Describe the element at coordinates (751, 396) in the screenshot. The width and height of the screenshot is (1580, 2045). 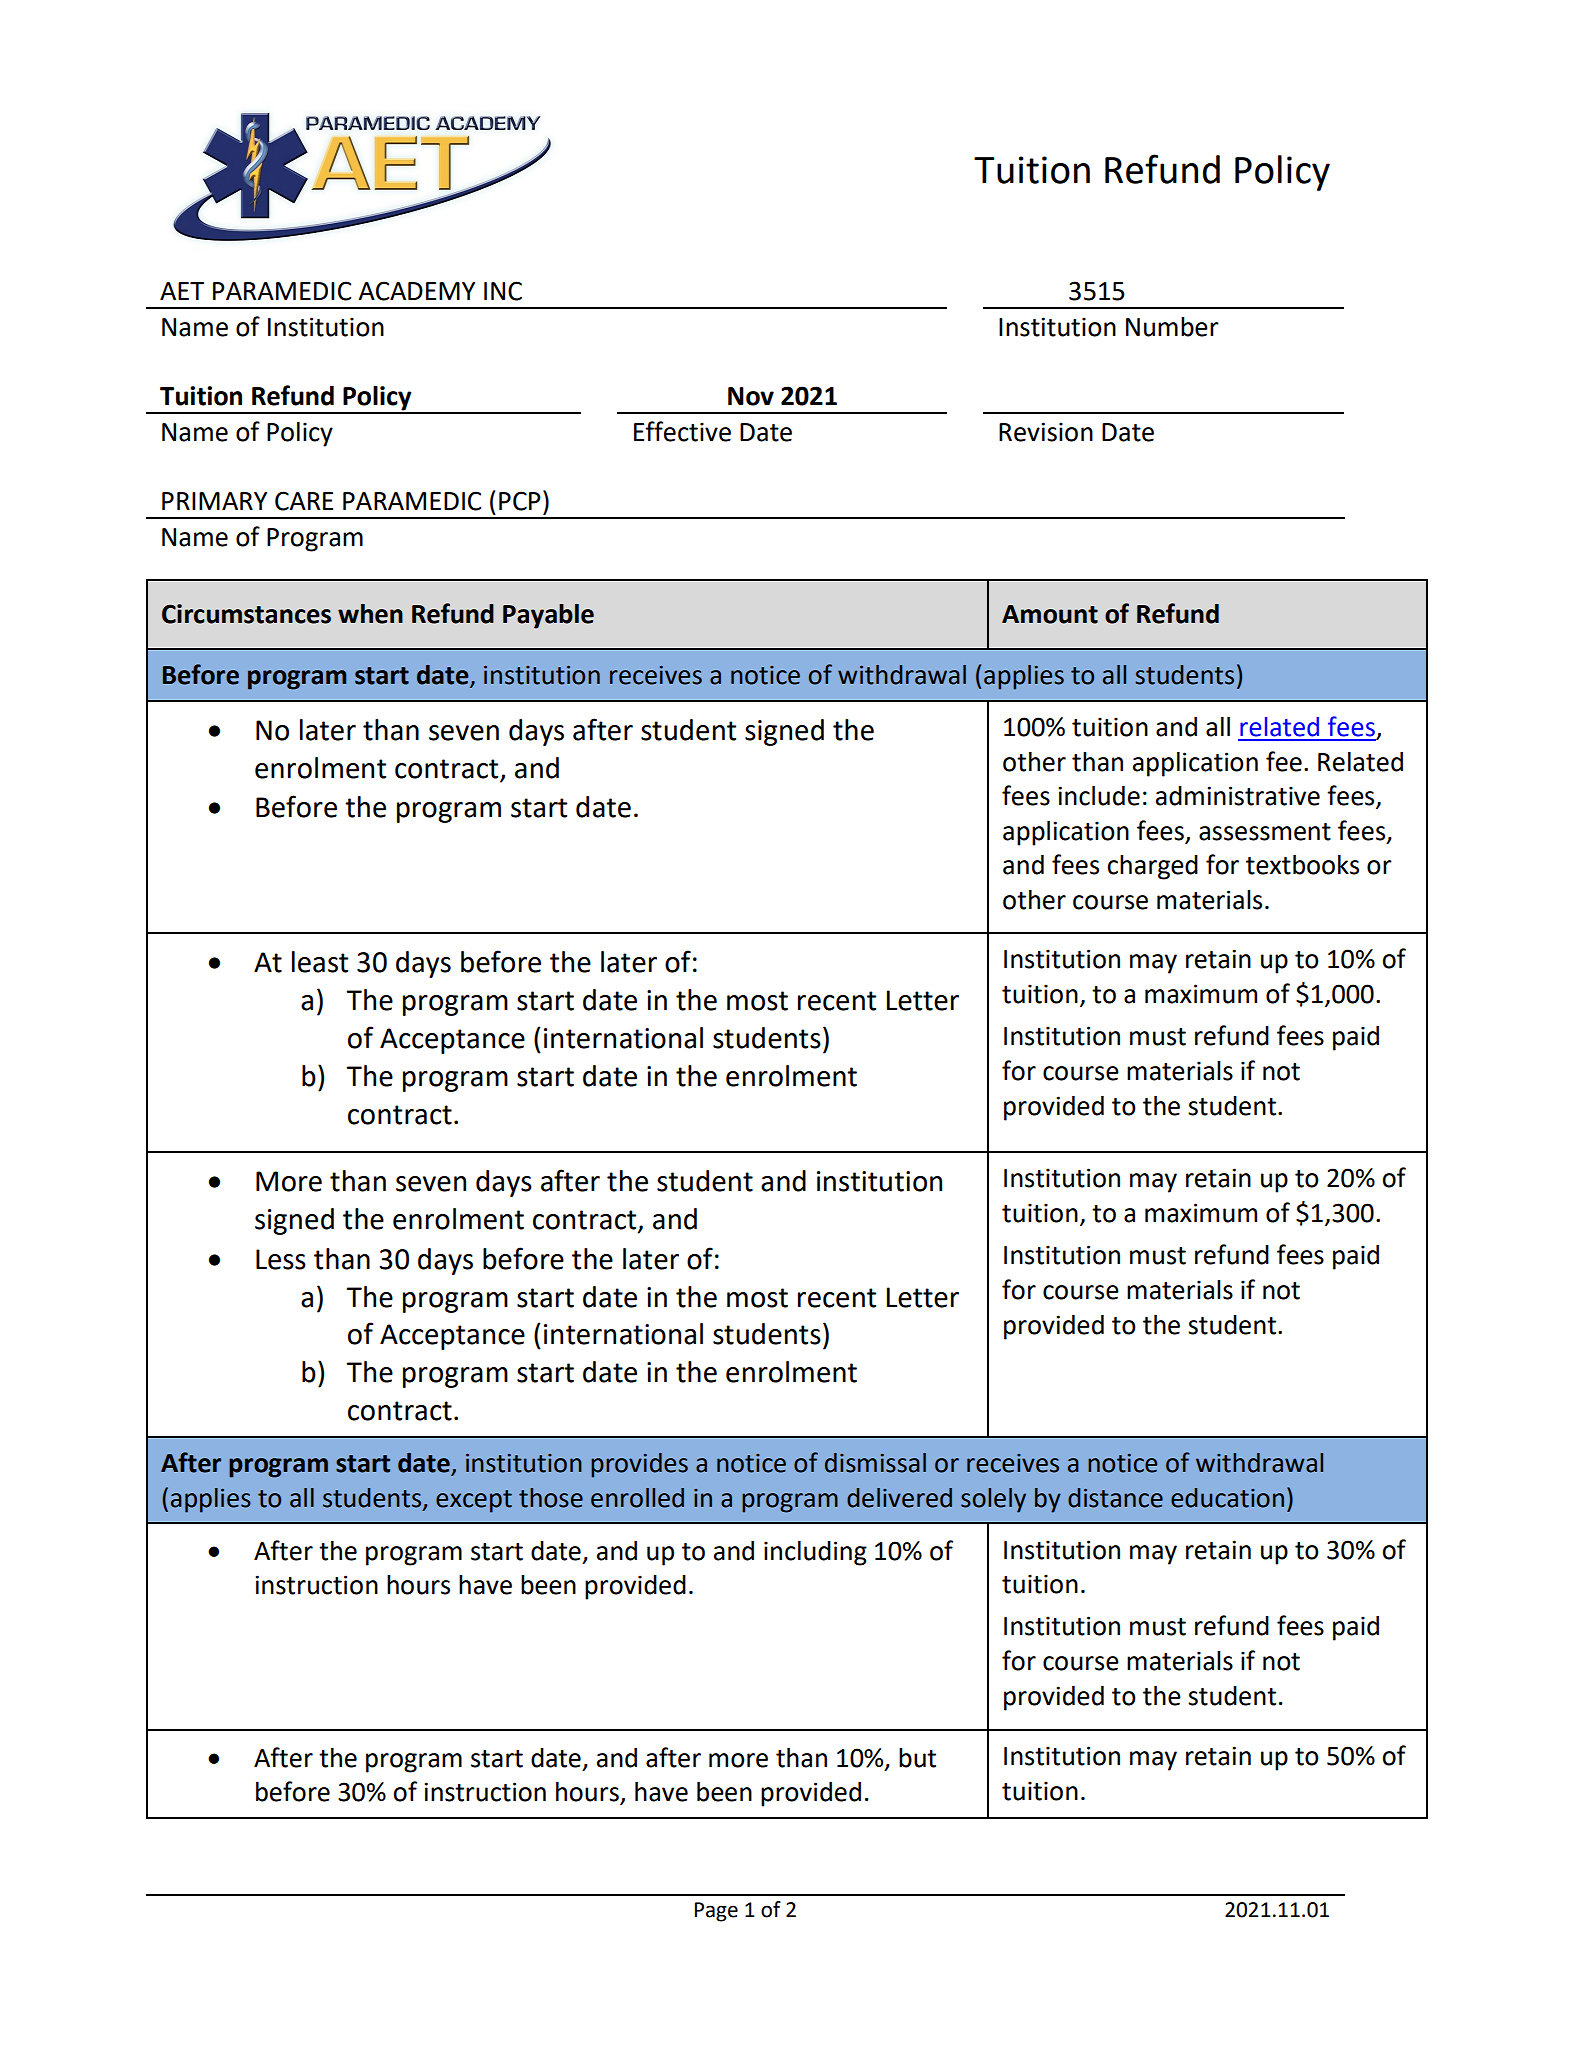
I see `Nov` at that location.
